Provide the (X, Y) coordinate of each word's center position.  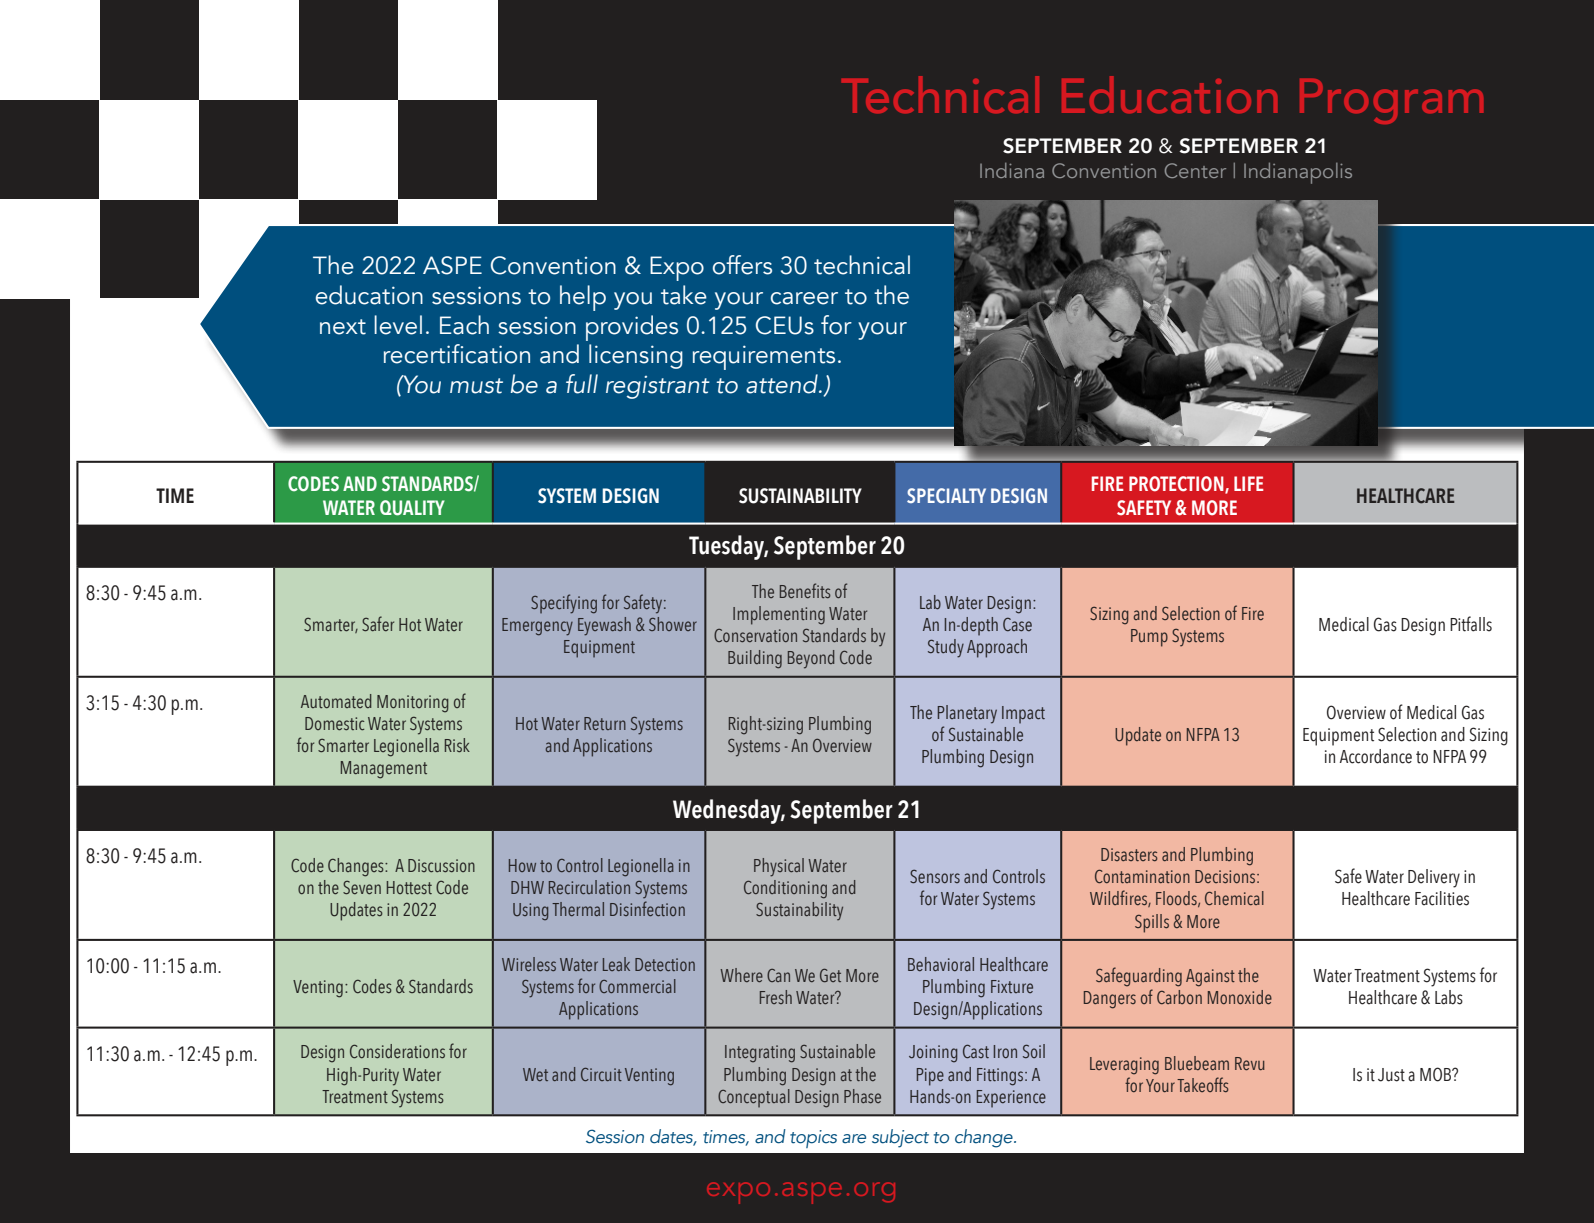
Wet (535, 1074)
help (583, 298)
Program (1391, 101)
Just (1391, 1075)
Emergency (537, 627)
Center (1195, 170)
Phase (862, 1096)
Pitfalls (1471, 624)
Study (946, 648)
